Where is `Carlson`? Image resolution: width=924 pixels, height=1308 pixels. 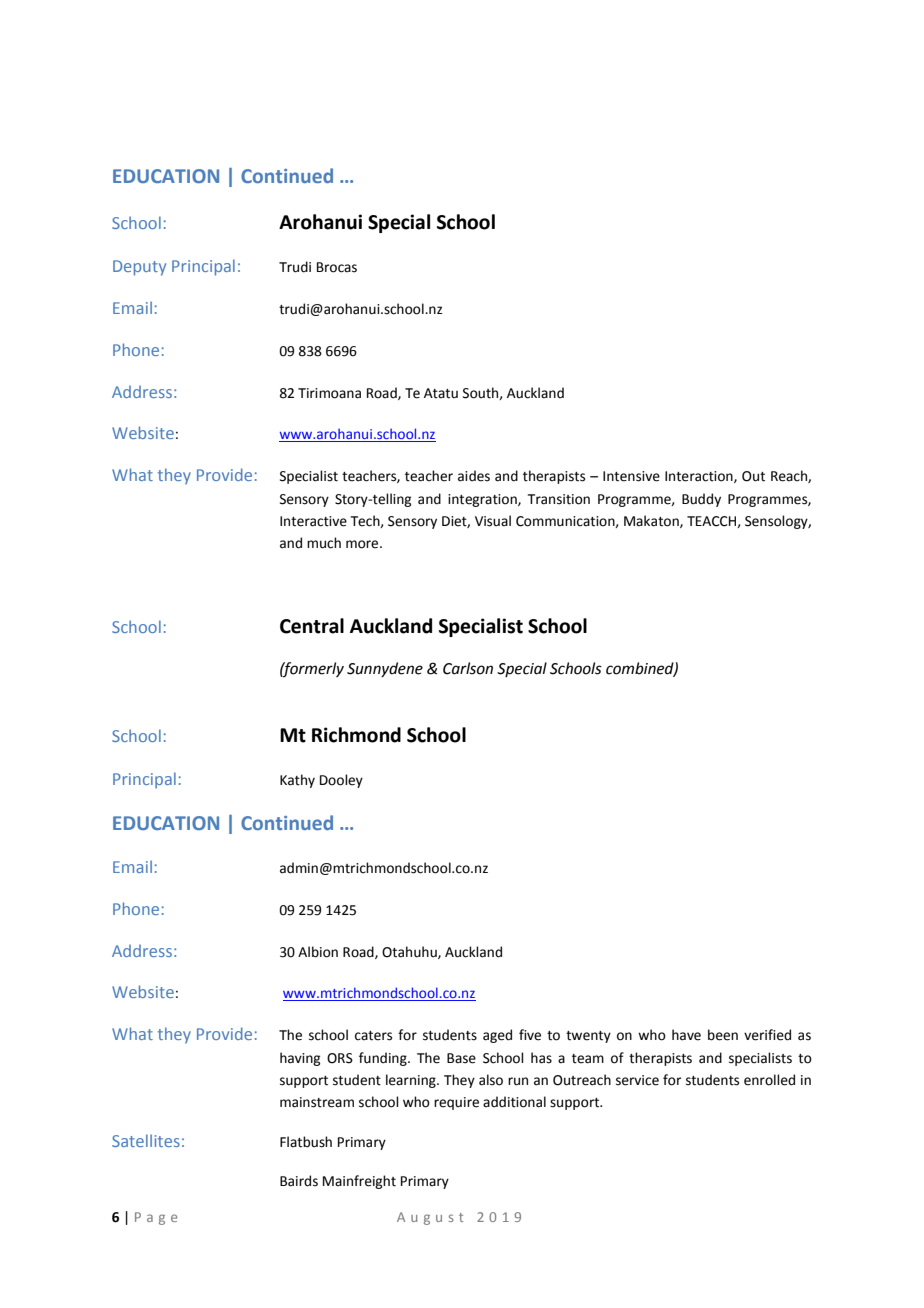 Carlson is located at coordinates (468, 668).
